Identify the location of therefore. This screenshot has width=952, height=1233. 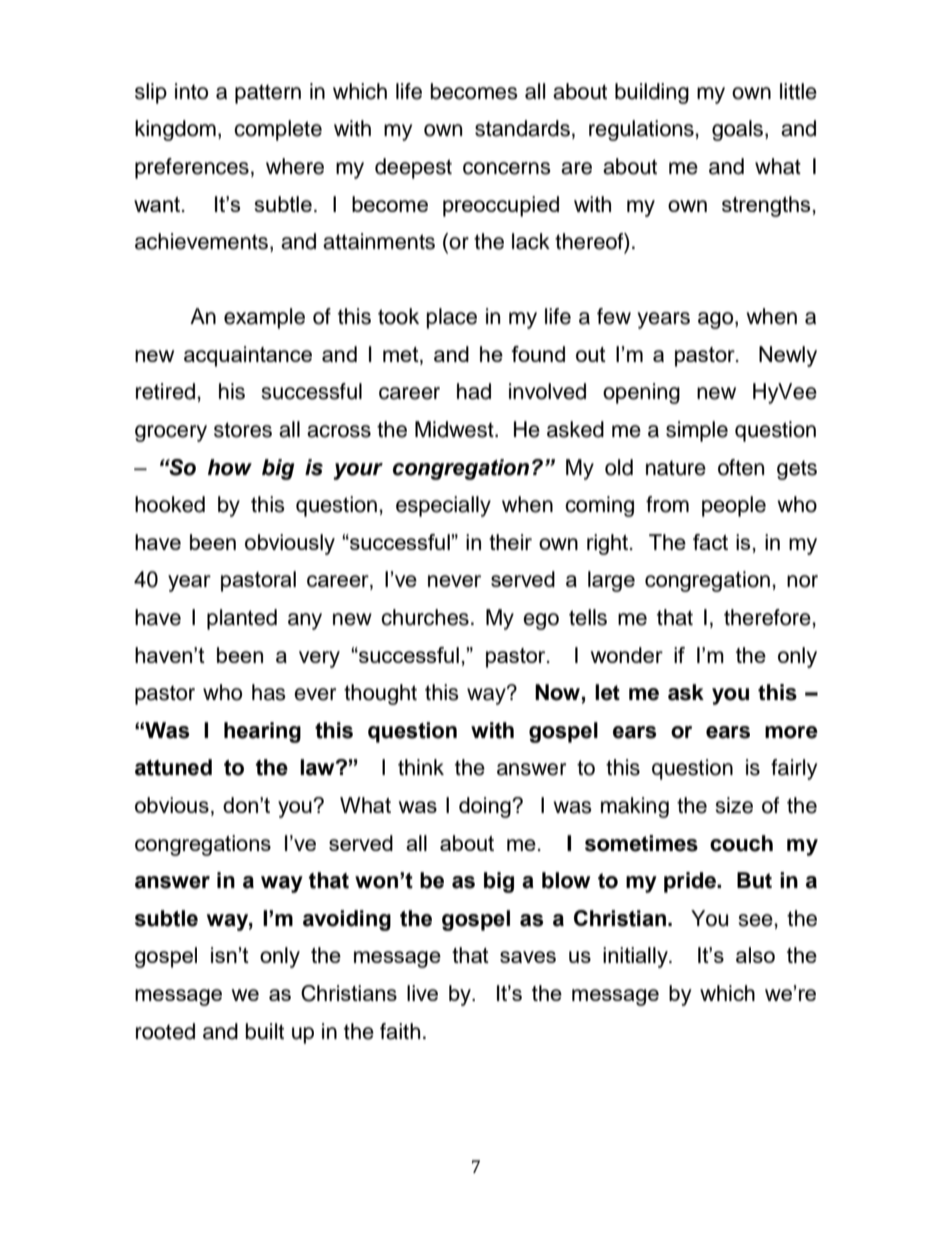
(768, 617).
